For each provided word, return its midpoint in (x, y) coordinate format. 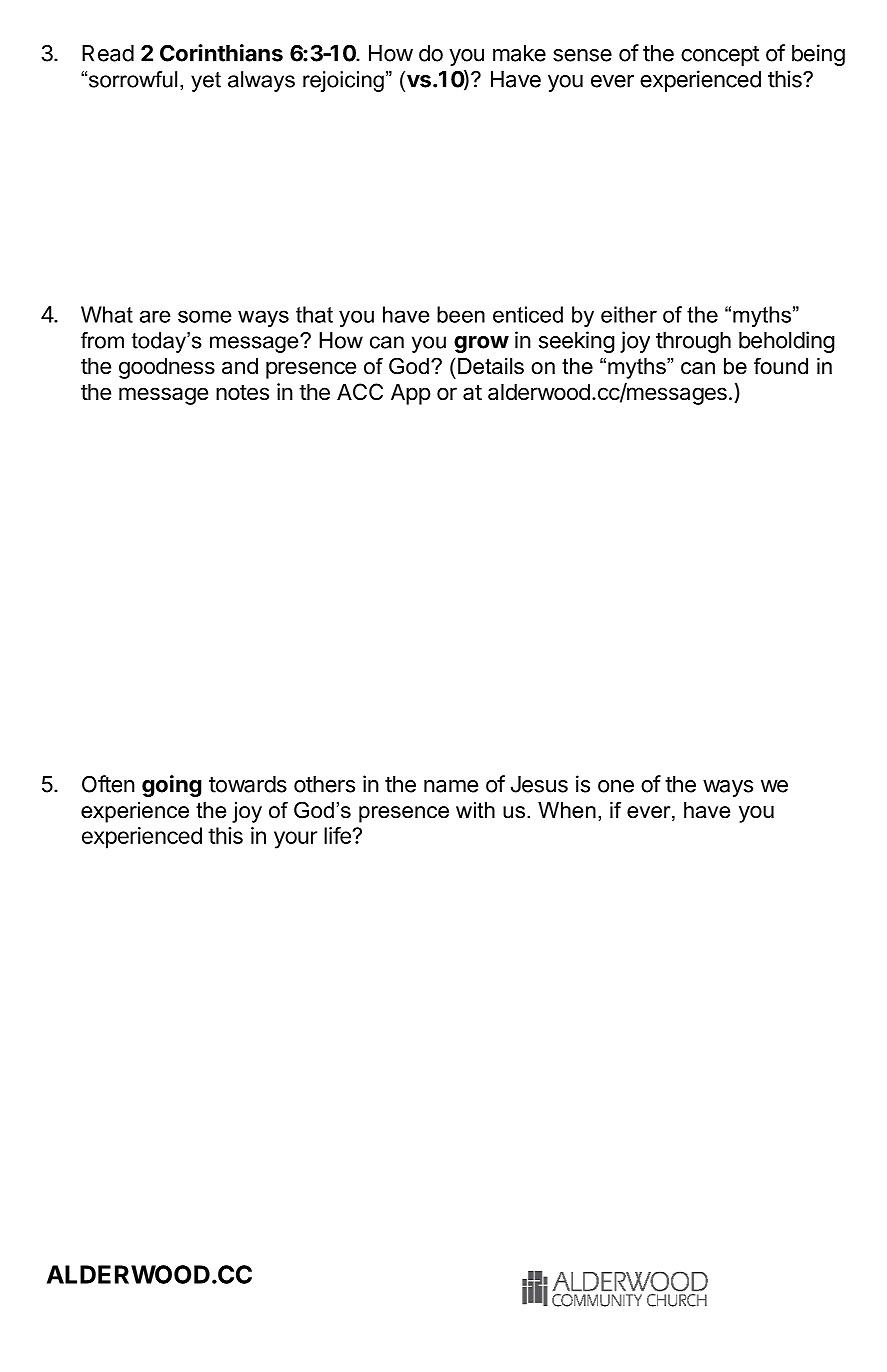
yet (206, 82)
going (172, 786)
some (205, 316)
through (693, 342)
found (781, 366)
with (475, 810)
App (411, 394)
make (519, 53)
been (461, 314)
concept (720, 56)
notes (242, 393)
